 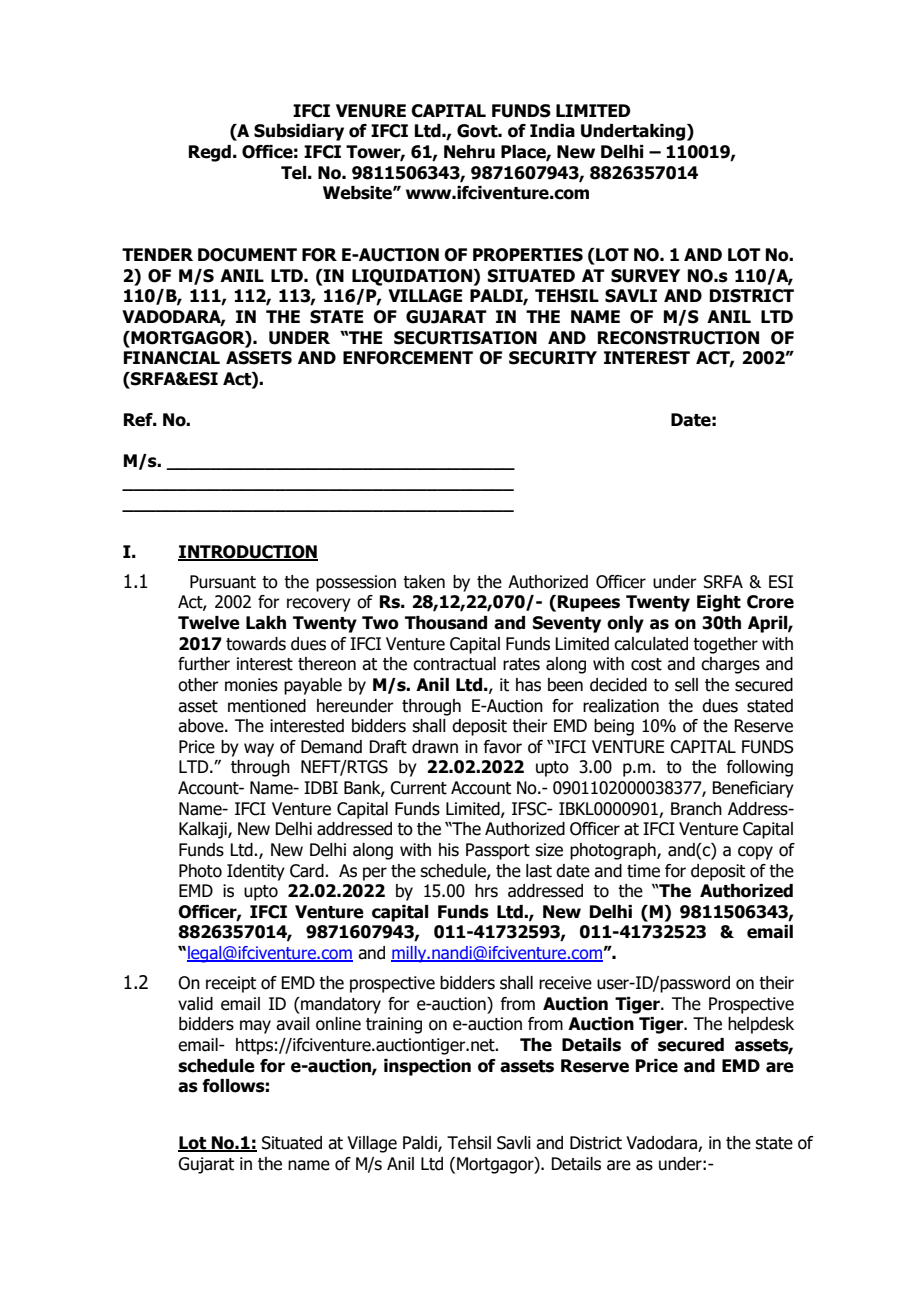 What do you see at coordinates (299, 132) in the screenshot?
I see `Subsidiary` at bounding box center [299, 132].
